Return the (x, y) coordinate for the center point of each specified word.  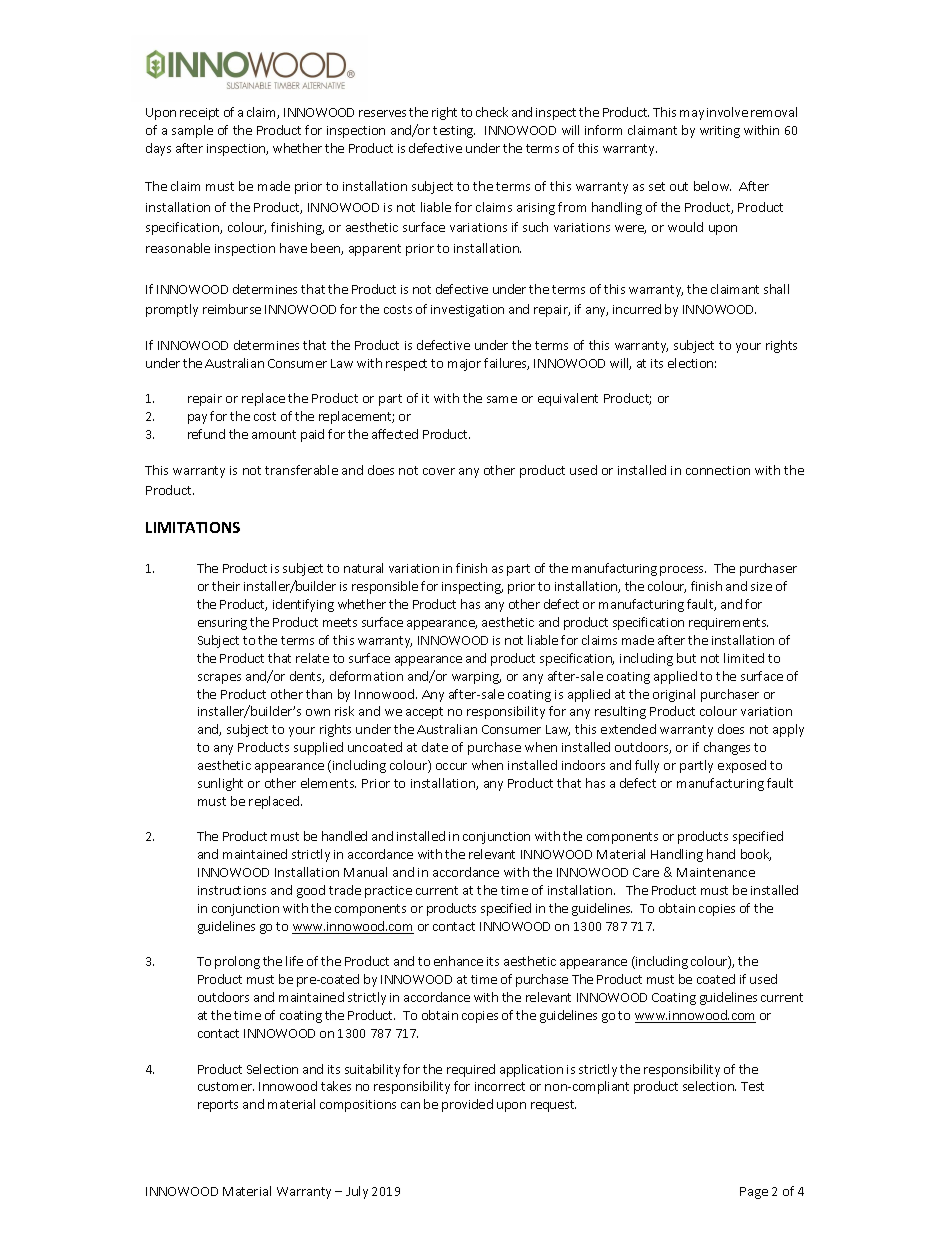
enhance (458, 961)
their (226, 586)
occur (451, 766)
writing (720, 132)
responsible (385, 587)
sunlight (220, 784)
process (683, 571)
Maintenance (716, 872)
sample (192, 131)
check (492, 112)
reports (218, 1106)
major (464, 365)
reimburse (232, 309)
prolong (237, 962)
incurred (637, 309)
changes (727, 748)
